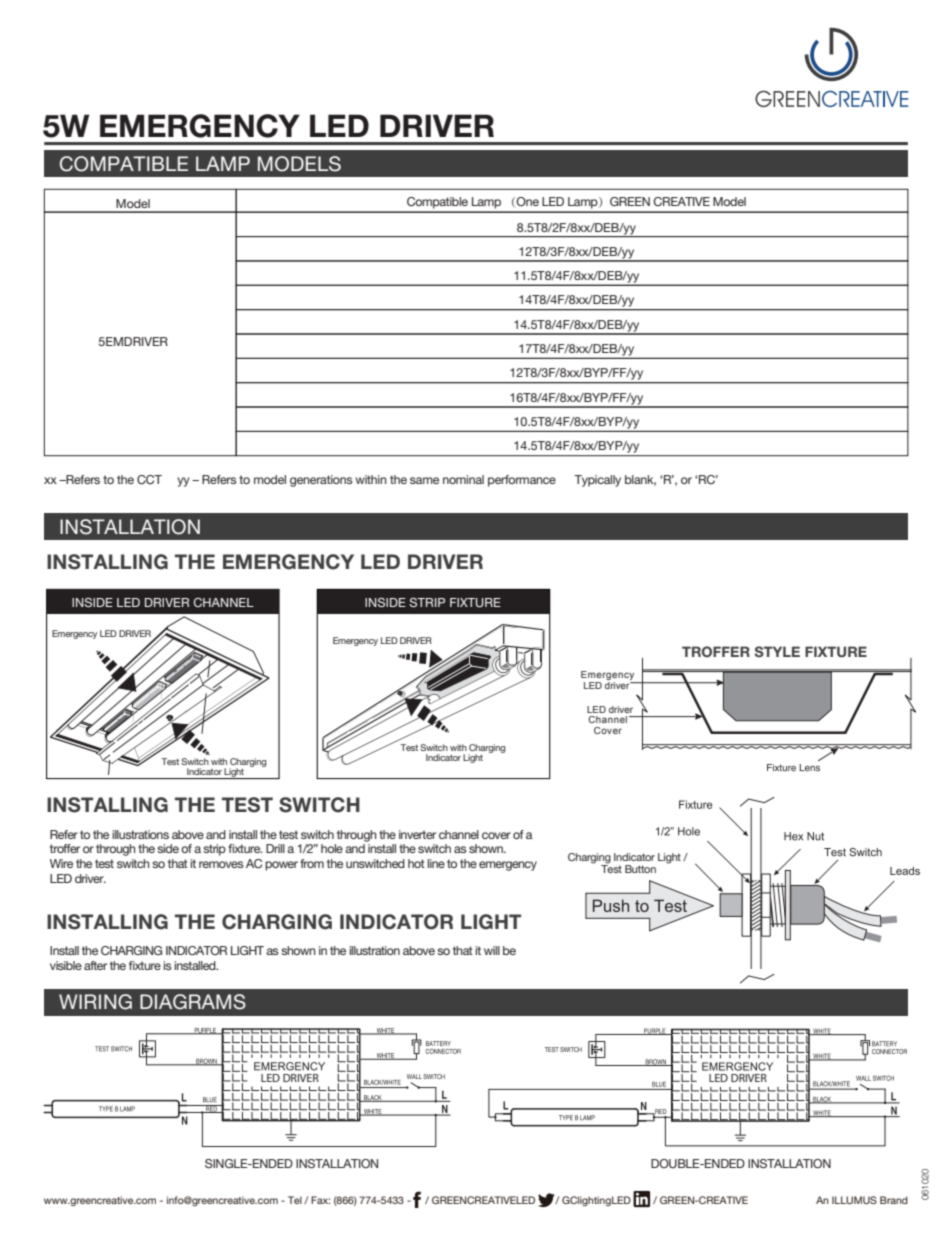  I want to click on STYLE, so click(777, 651).
